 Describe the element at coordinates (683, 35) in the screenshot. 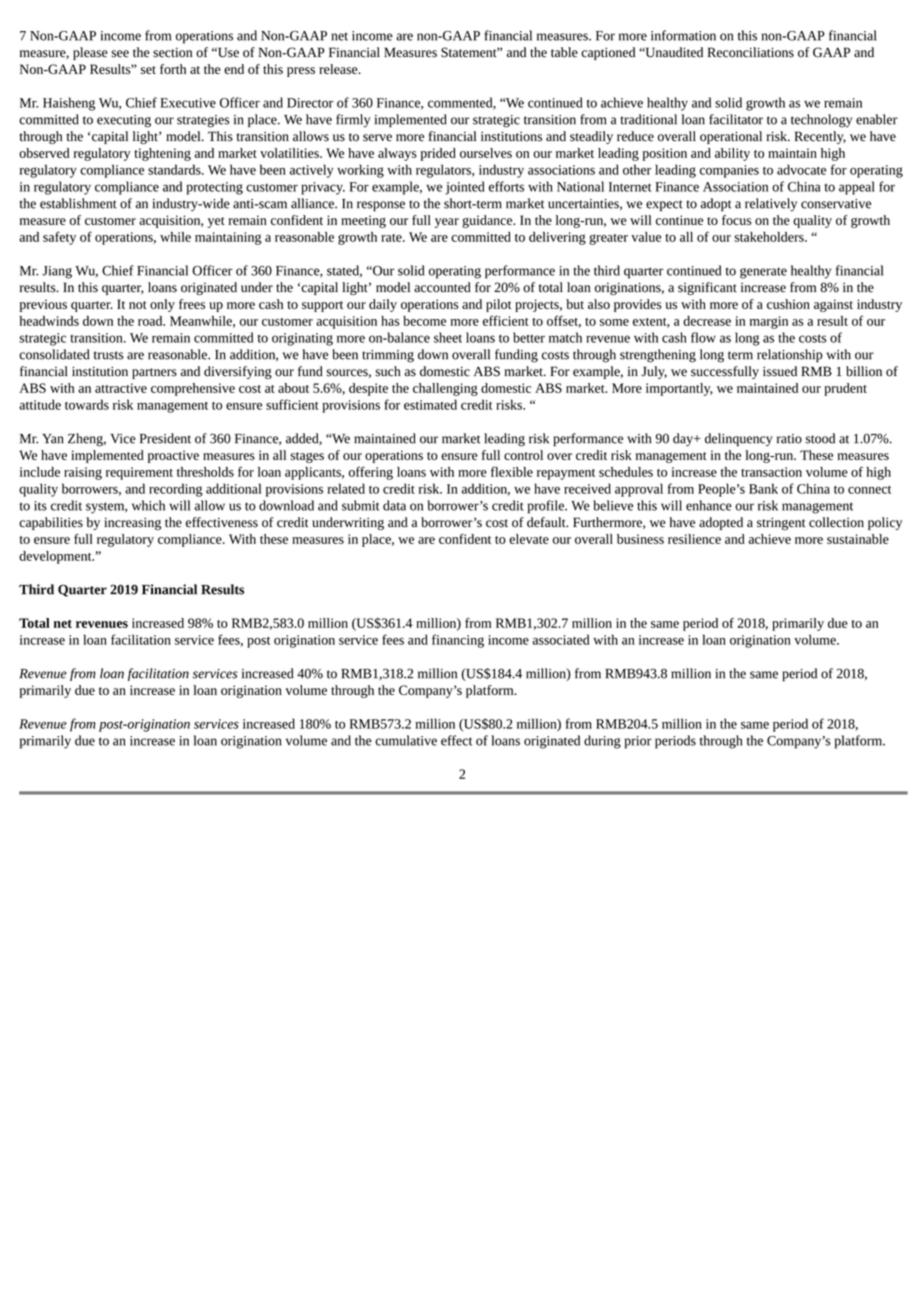

I see `information` at that location.
